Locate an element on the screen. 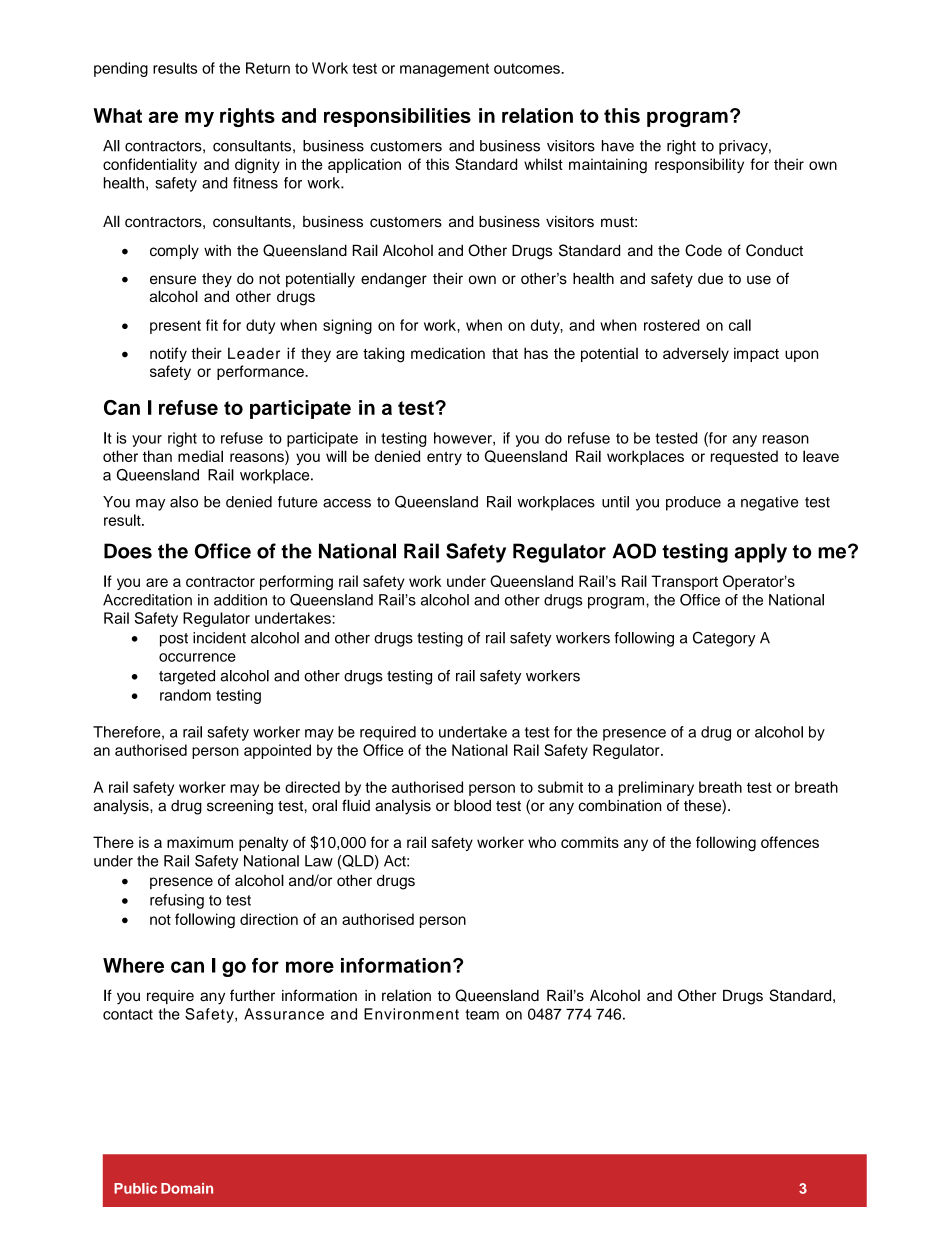  incident is located at coordinates (219, 638).
